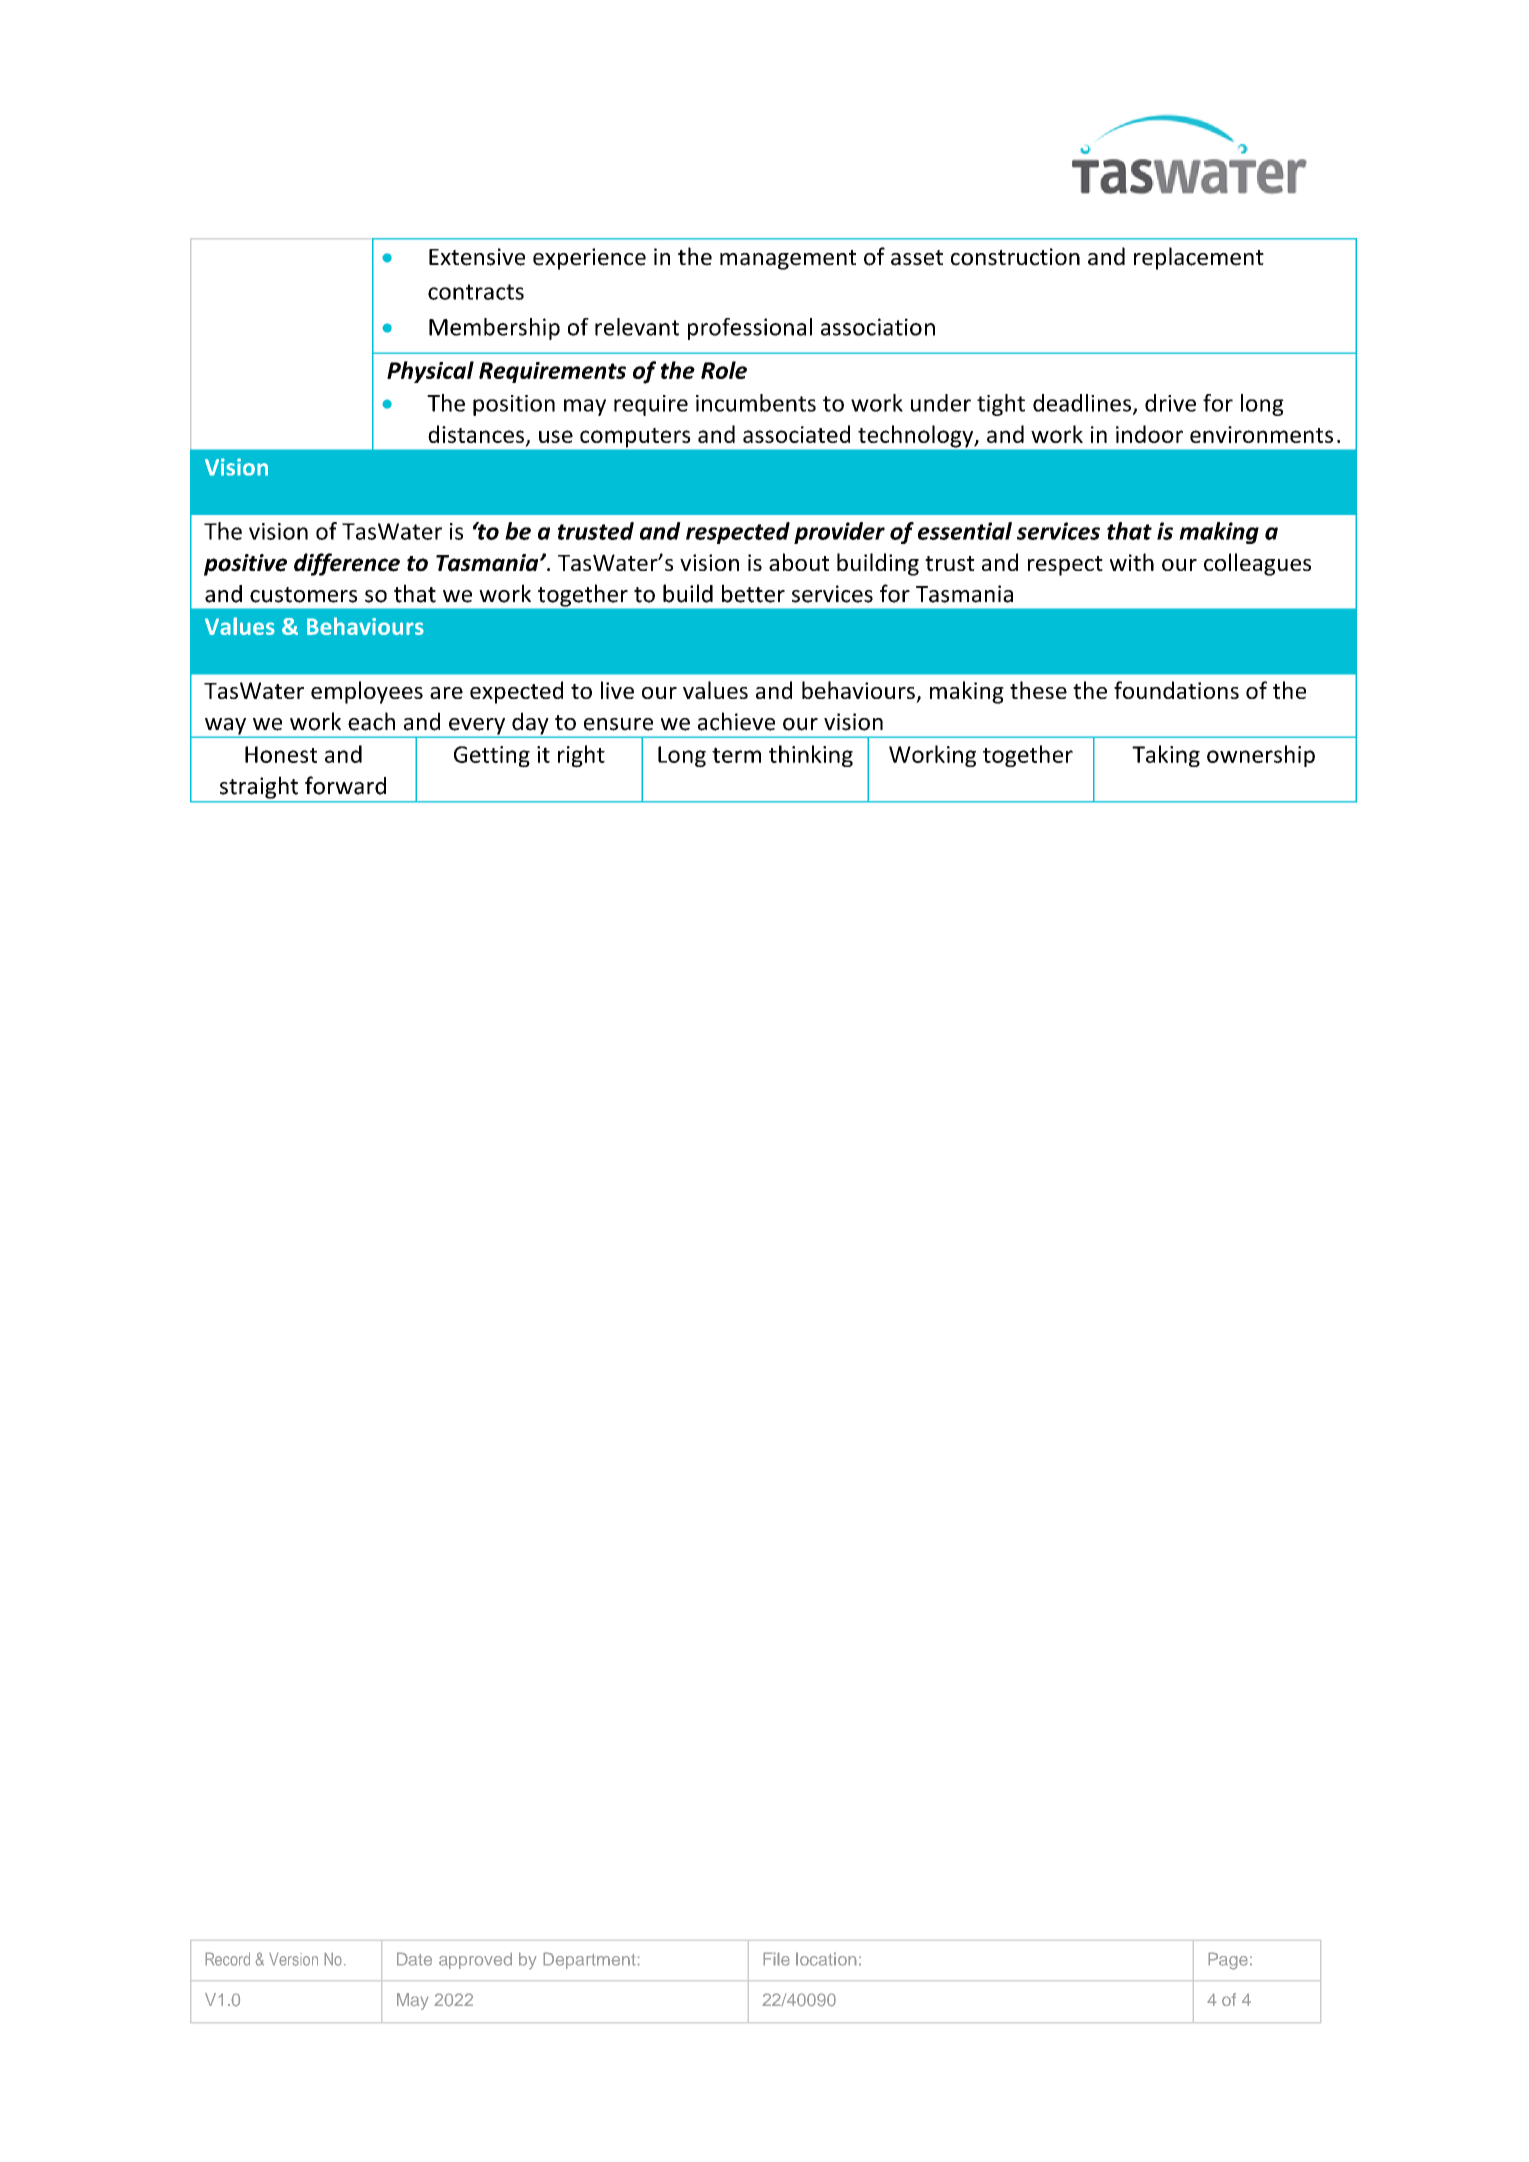  I want to click on Taking, so click(1166, 756).
